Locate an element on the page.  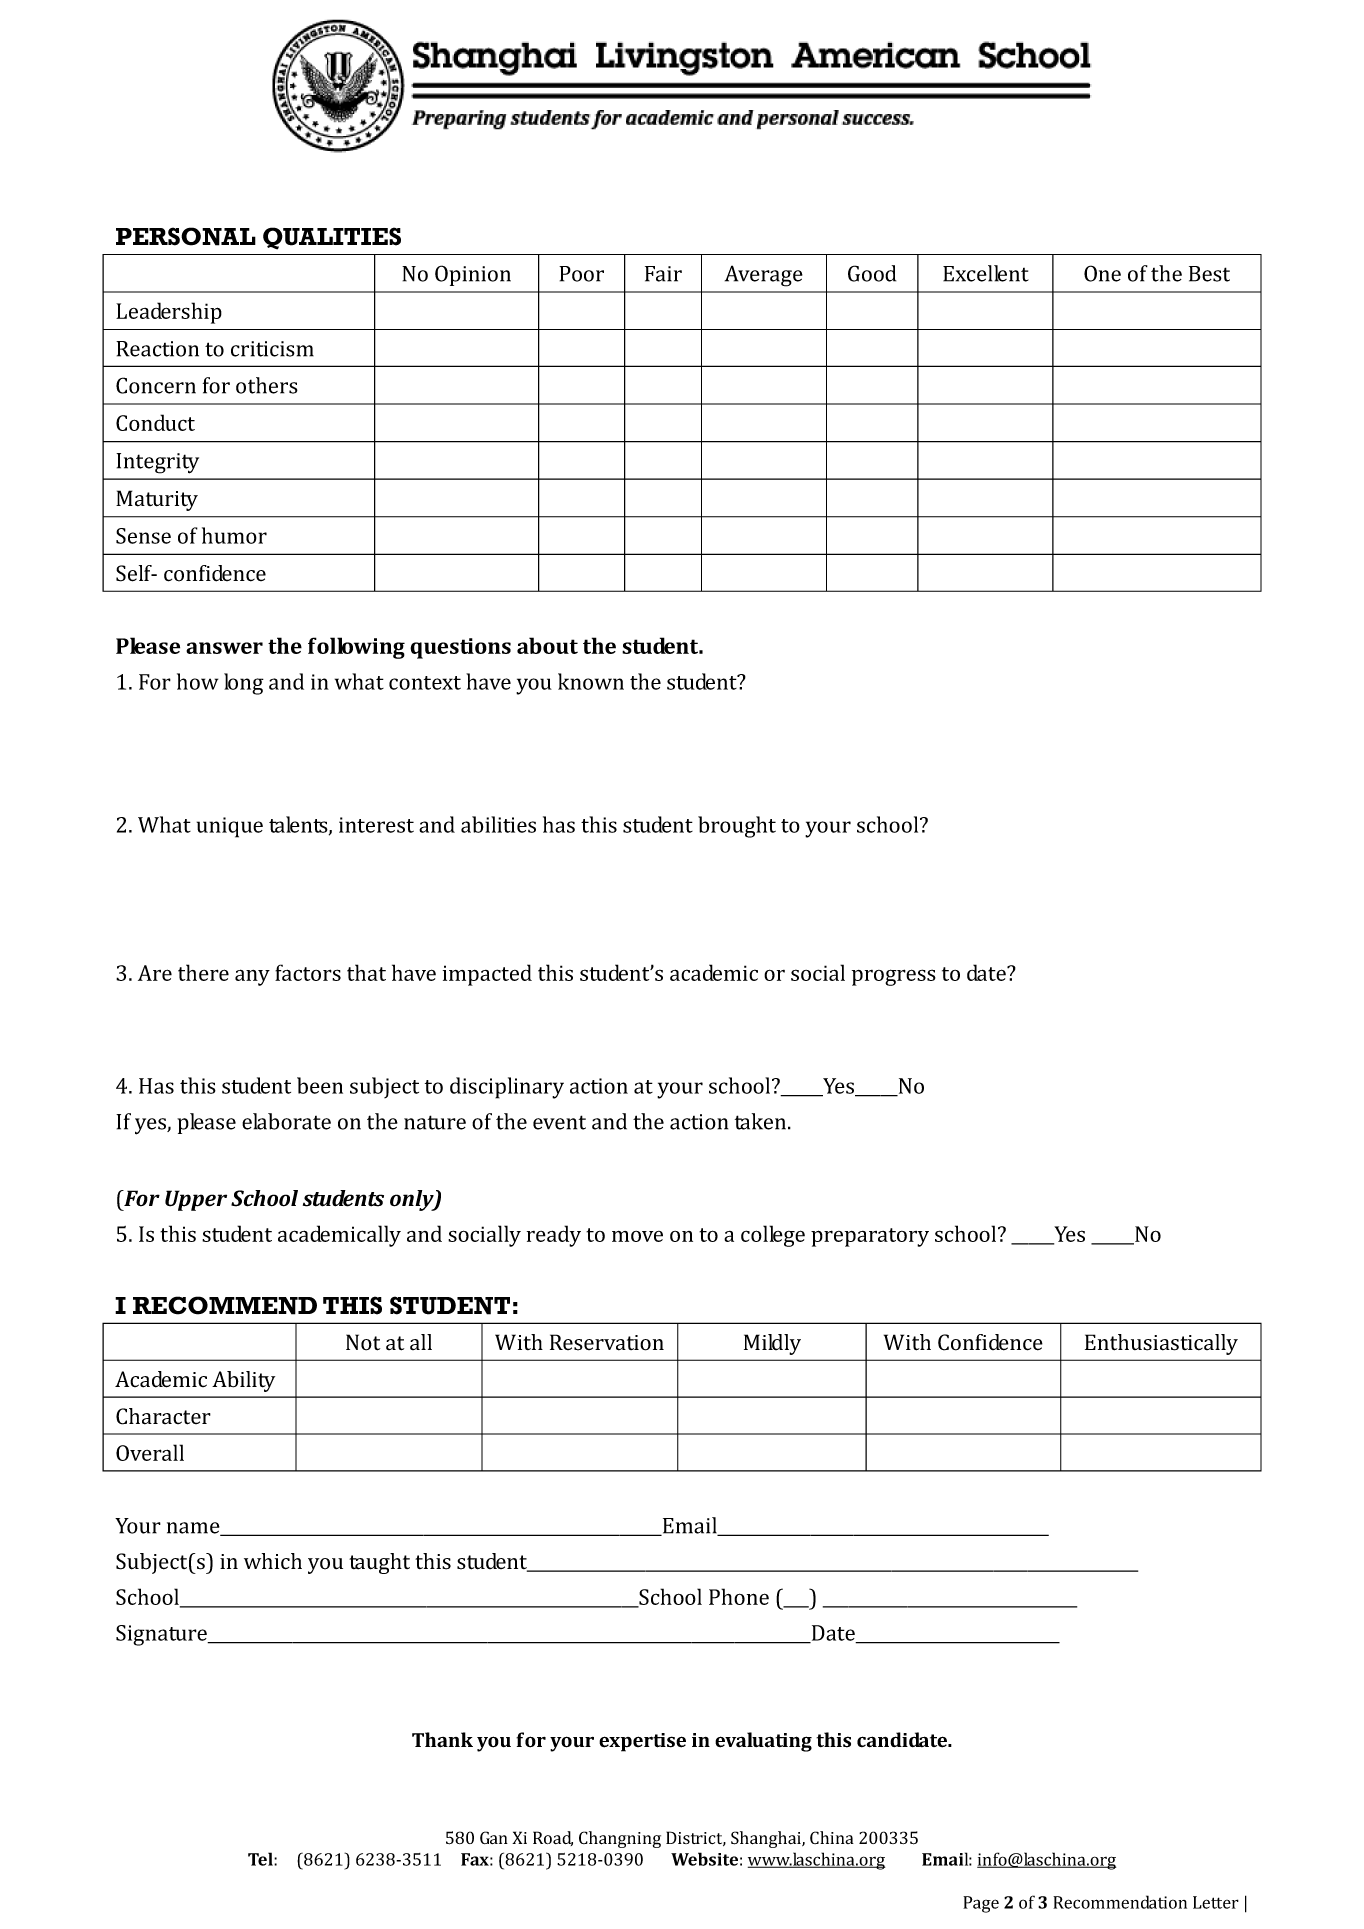
unique is located at coordinates (230, 827).
